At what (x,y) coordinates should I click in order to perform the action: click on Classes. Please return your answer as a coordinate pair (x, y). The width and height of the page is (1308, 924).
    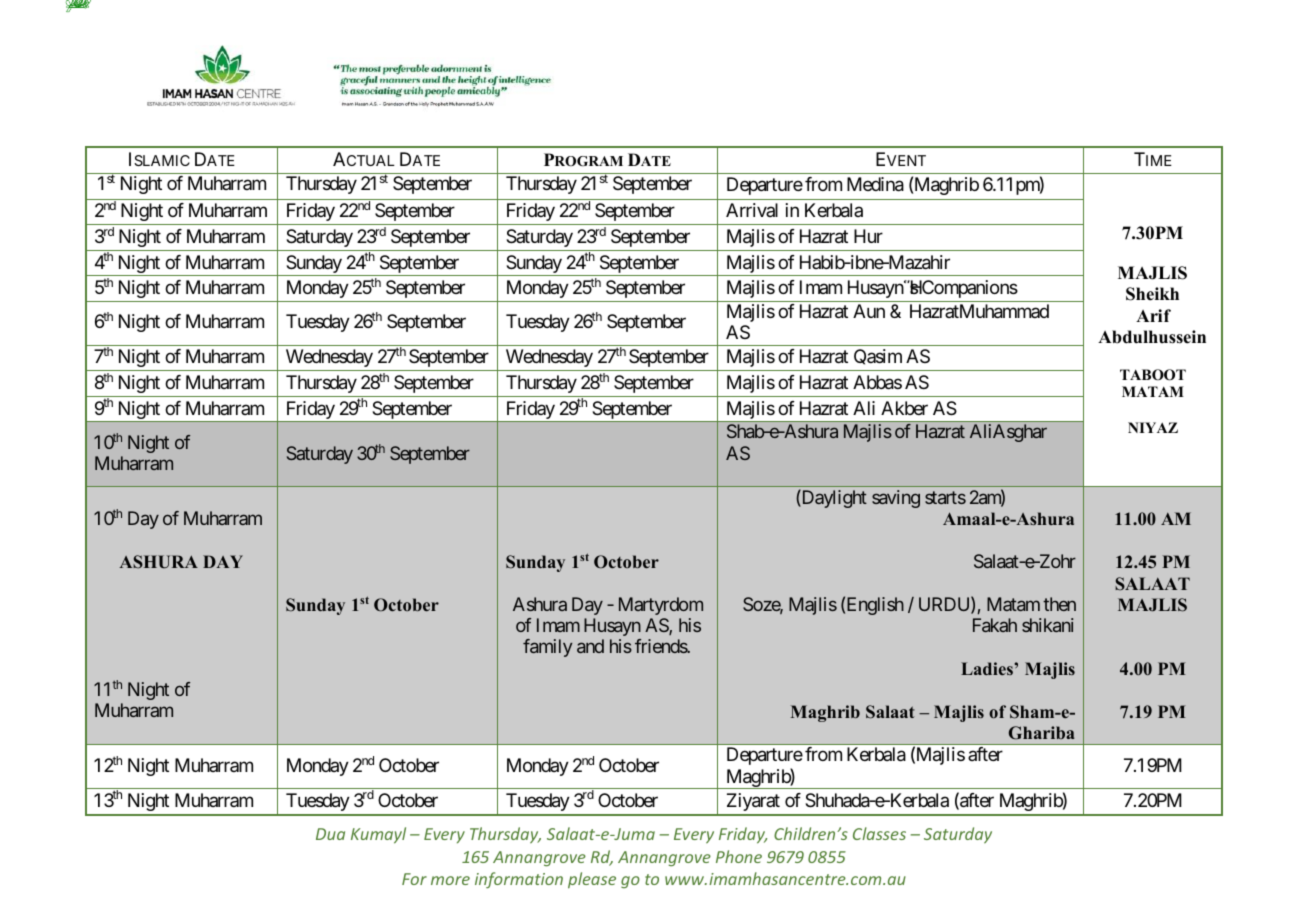
    Looking at the image, I should click on (879, 833).
